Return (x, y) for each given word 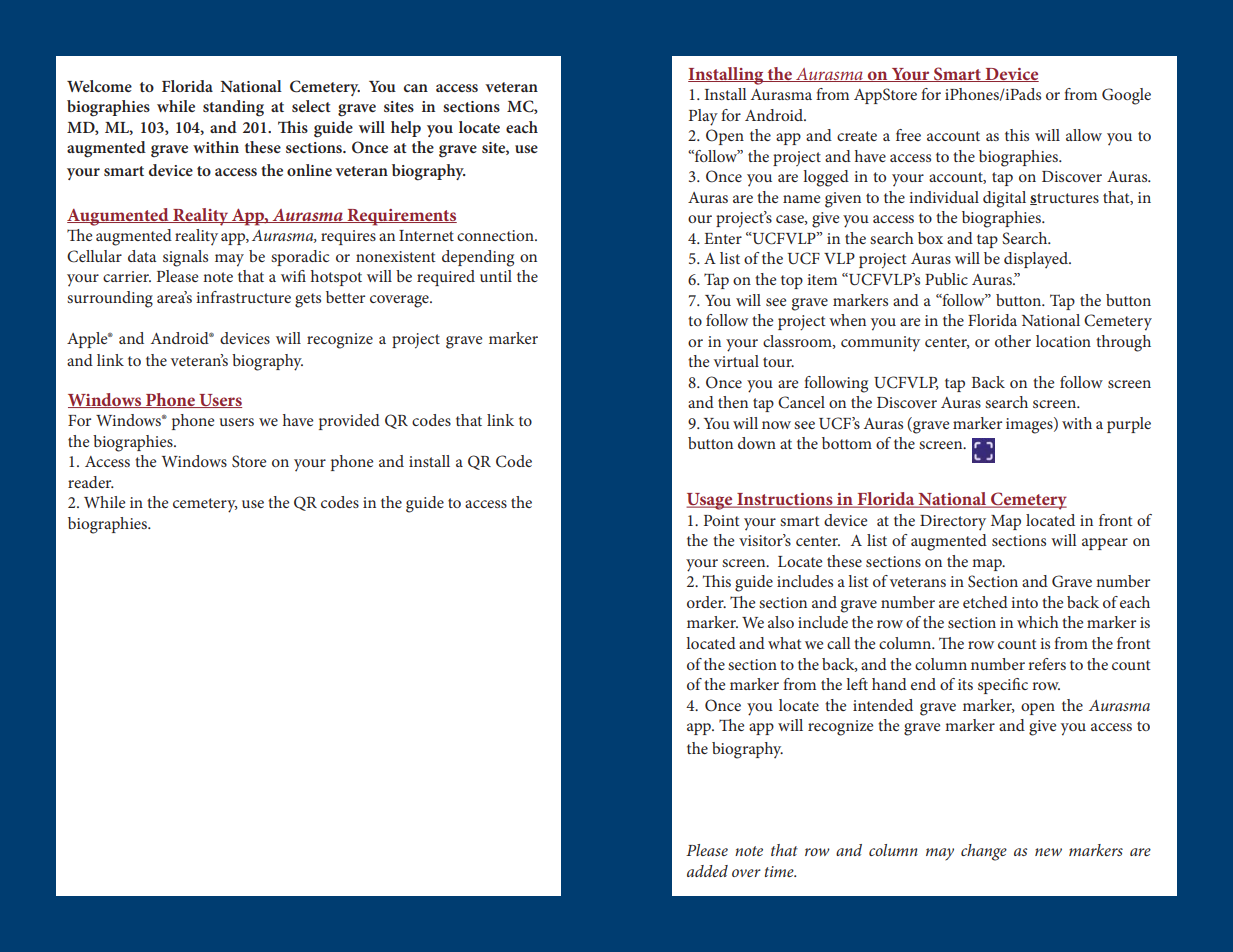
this (1017, 135)
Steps (707, 161)
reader (91, 482)
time (780, 871)
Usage (710, 501)
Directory (953, 523)
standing (233, 108)
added (707, 871)
